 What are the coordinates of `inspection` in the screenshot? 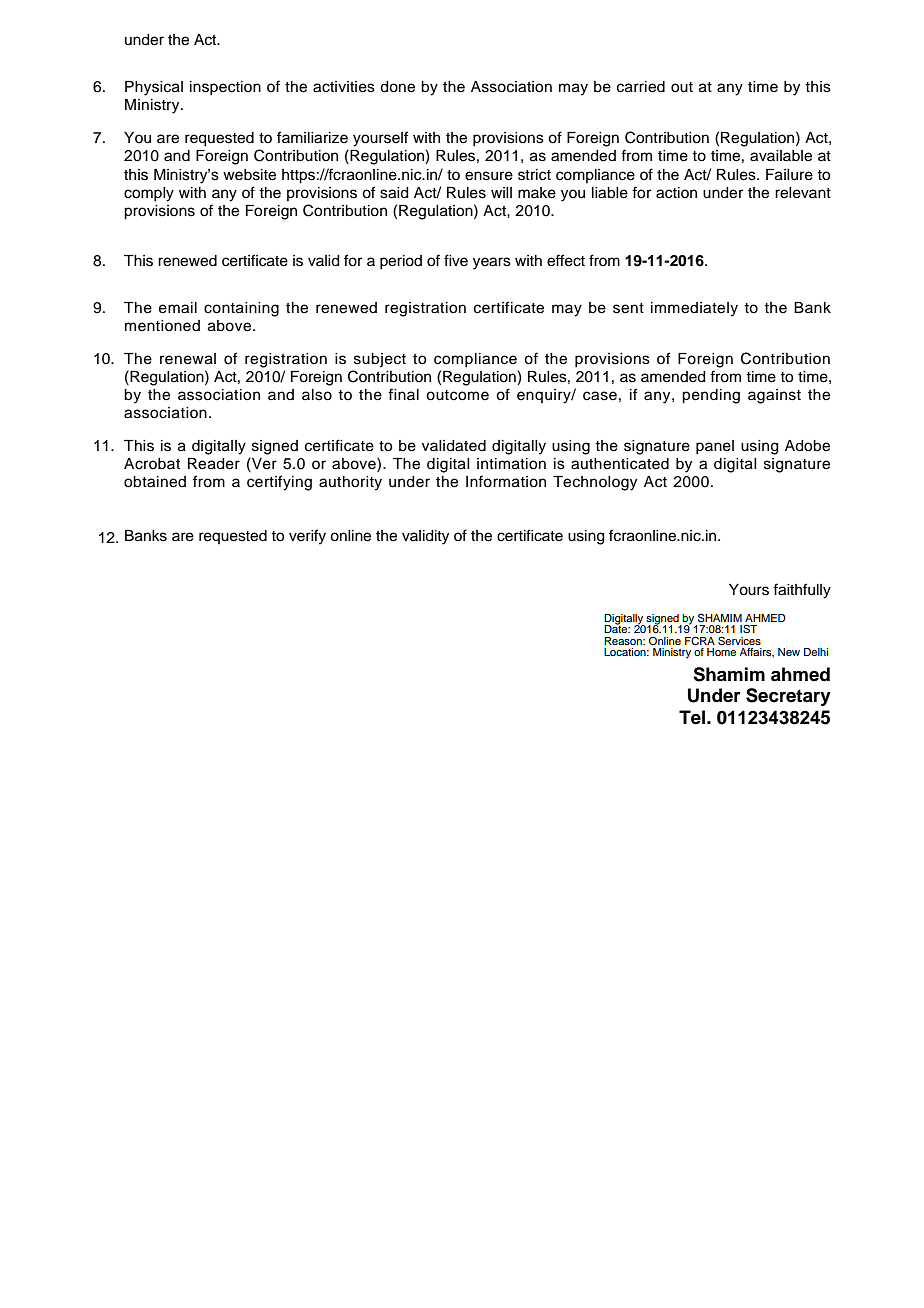 It's located at (225, 88).
